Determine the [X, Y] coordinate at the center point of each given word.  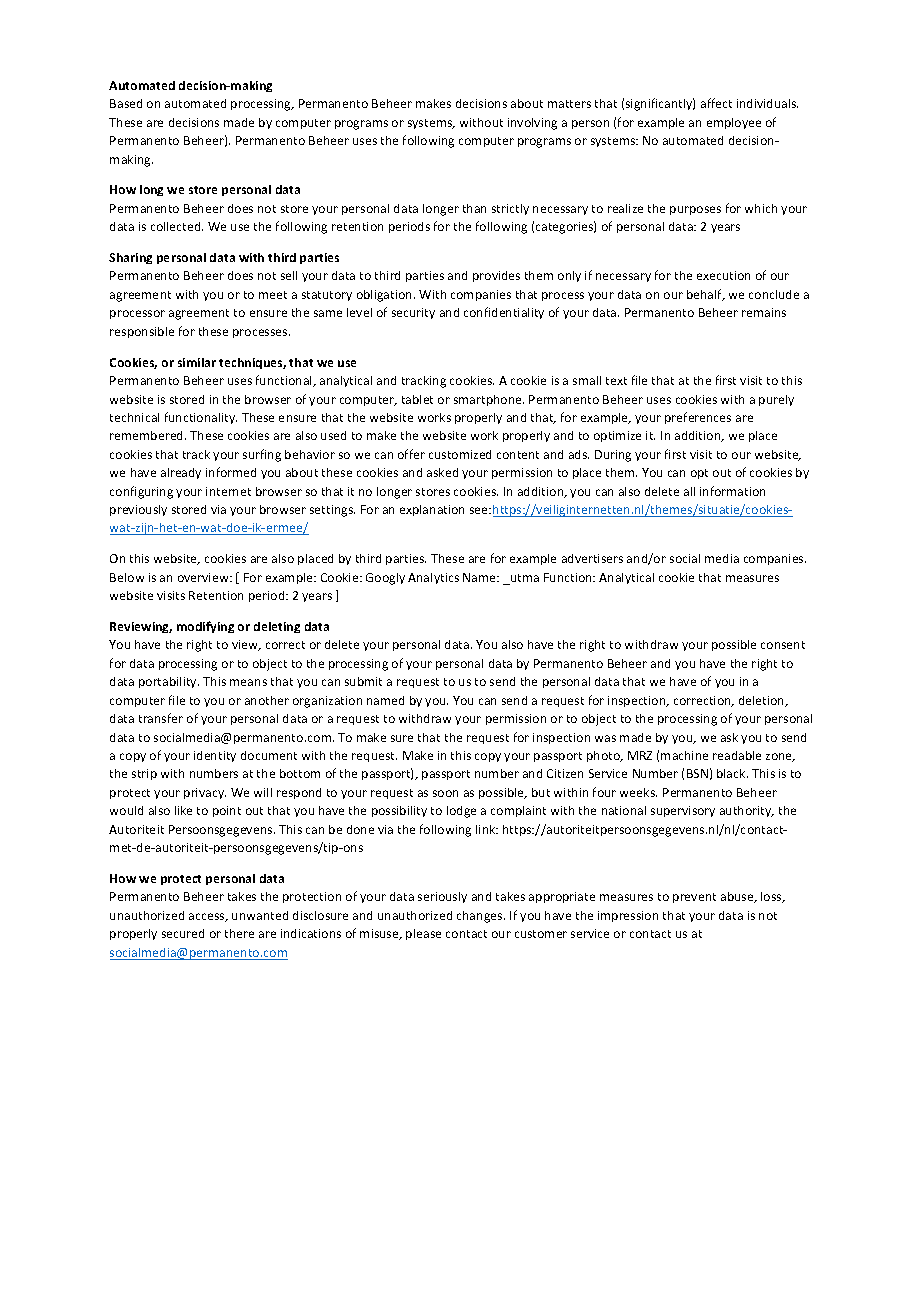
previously [138, 510]
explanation [432, 510]
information [732, 491]
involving [532, 124]
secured [183, 933]
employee [734, 123]
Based [126, 103]
